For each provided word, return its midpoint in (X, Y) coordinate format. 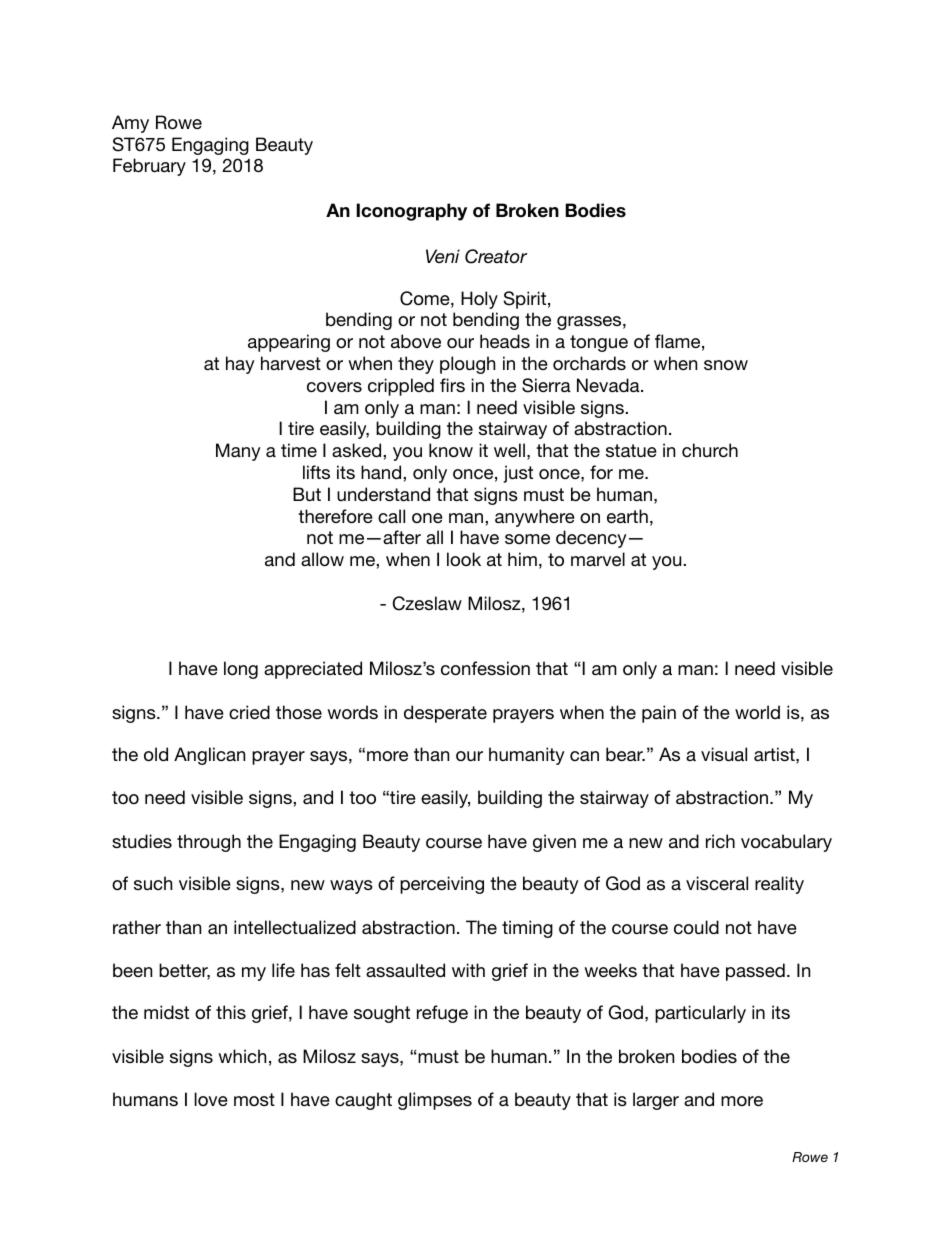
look (464, 559)
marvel (598, 559)
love (211, 1099)
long (241, 670)
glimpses (435, 1101)
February (149, 167)
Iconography (411, 212)
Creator (496, 256)
